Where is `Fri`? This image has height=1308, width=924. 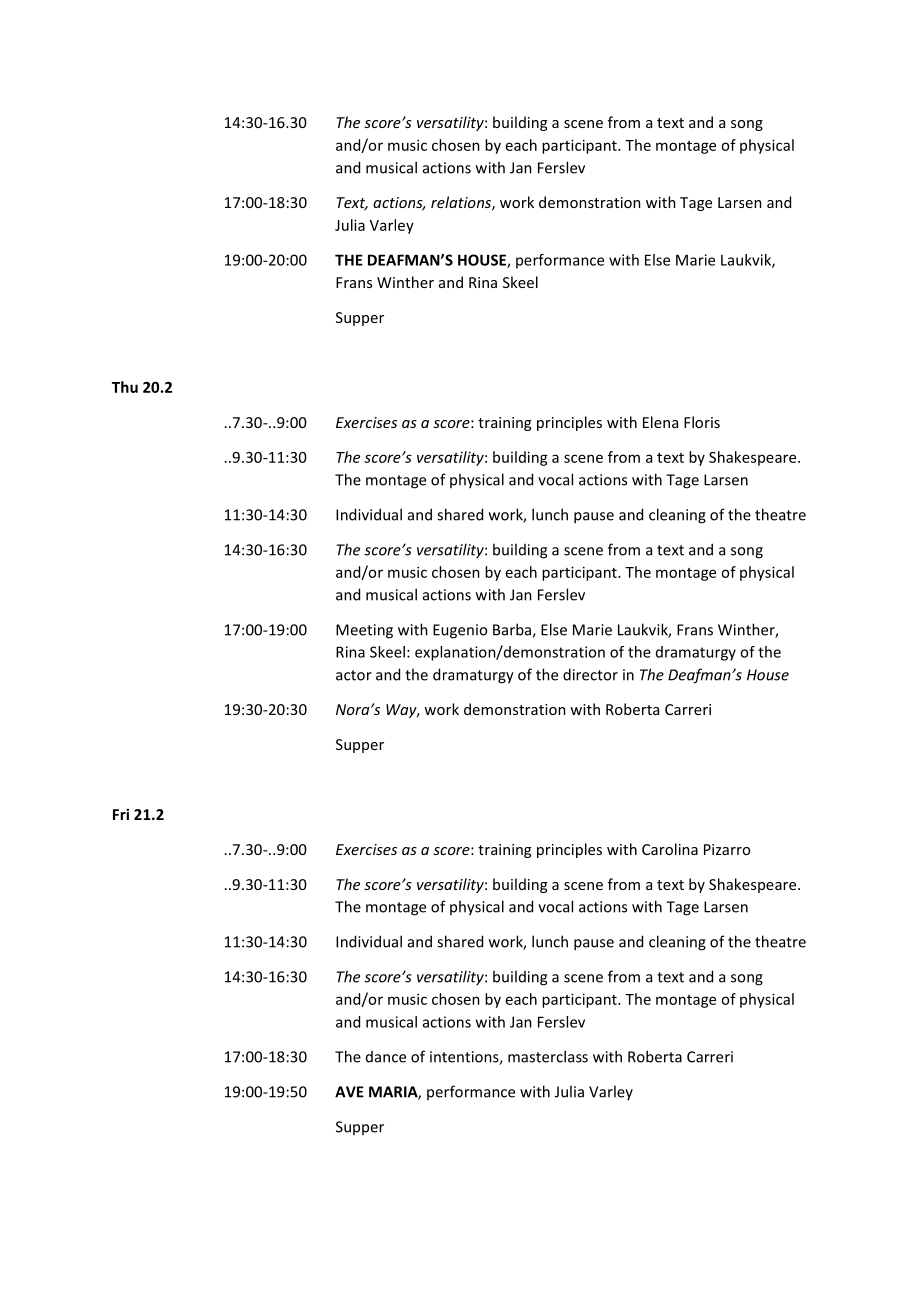 Fri is located at coordinates (121, 814).
